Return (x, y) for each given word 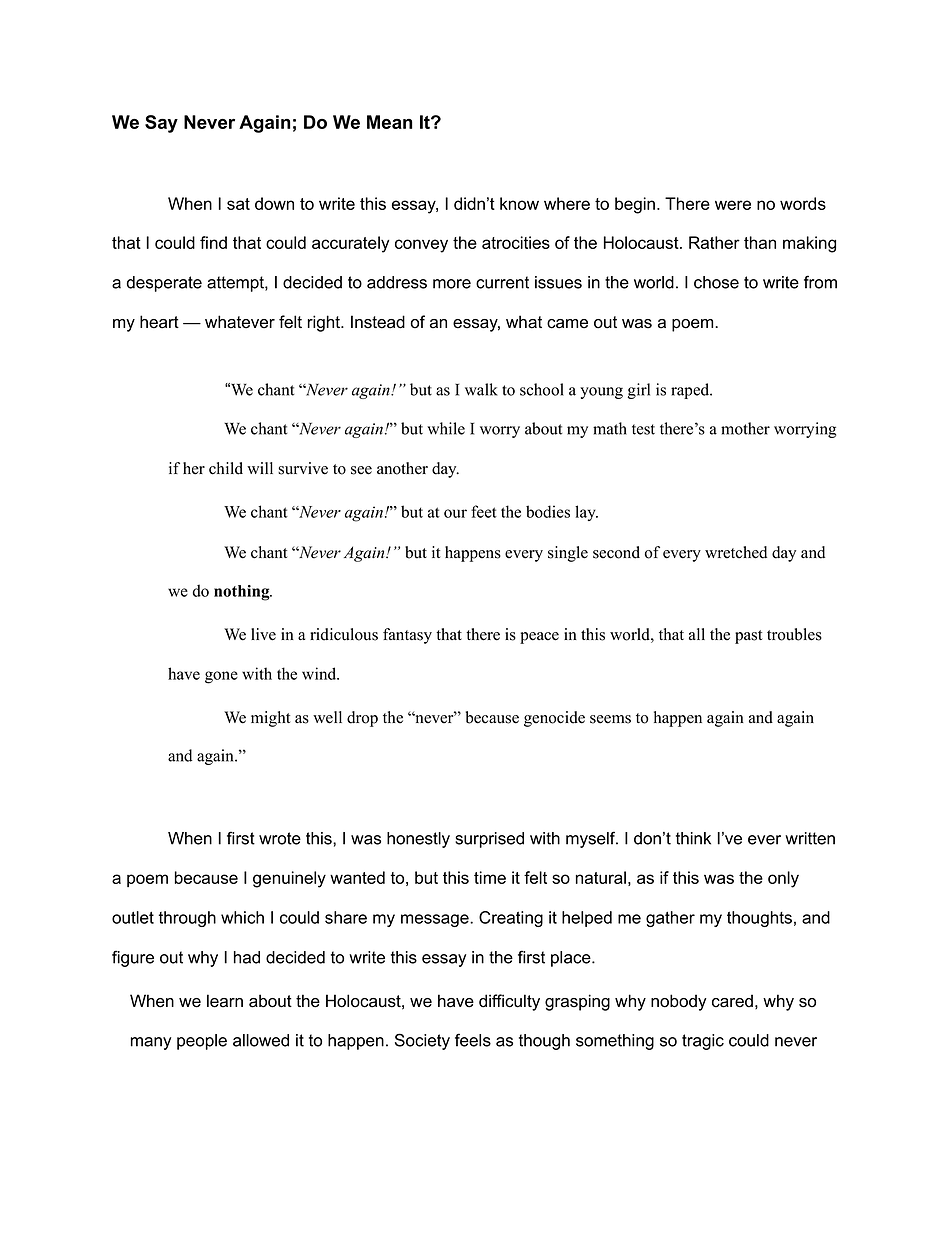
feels (473, 1040)
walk (481, 389)
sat (238, 204)
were (733, 205)
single (568, 554)
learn (225, 1001)
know (519, 203)
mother (745, 428)
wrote (280, 838)
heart (159, 322)
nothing (243, 593)
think (693, 838)
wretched (736, 552)
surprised (489, 840)
